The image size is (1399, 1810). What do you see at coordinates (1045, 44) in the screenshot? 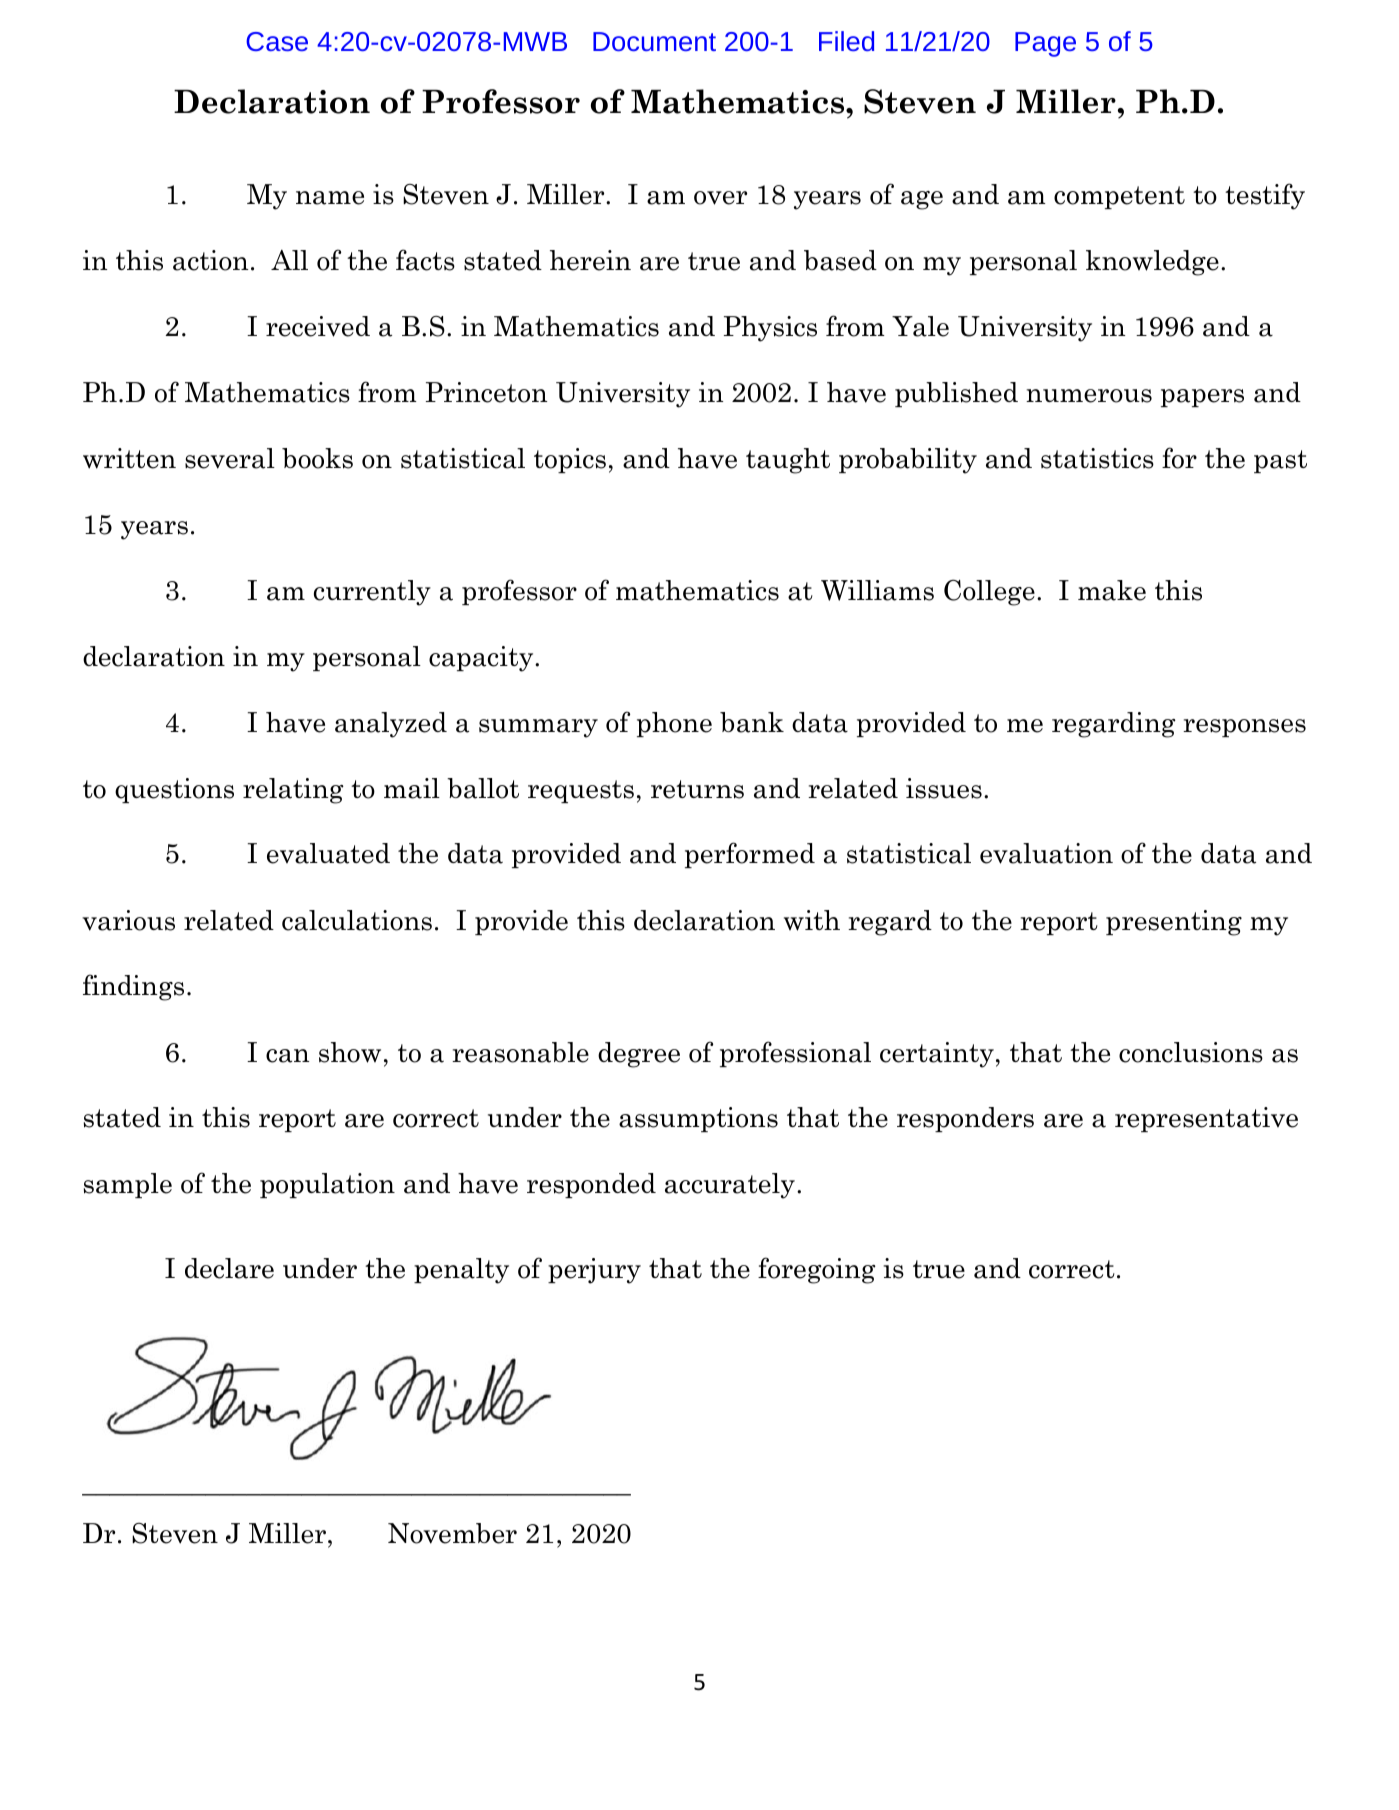
I see `Page` at bounding box center [1045, 44].
